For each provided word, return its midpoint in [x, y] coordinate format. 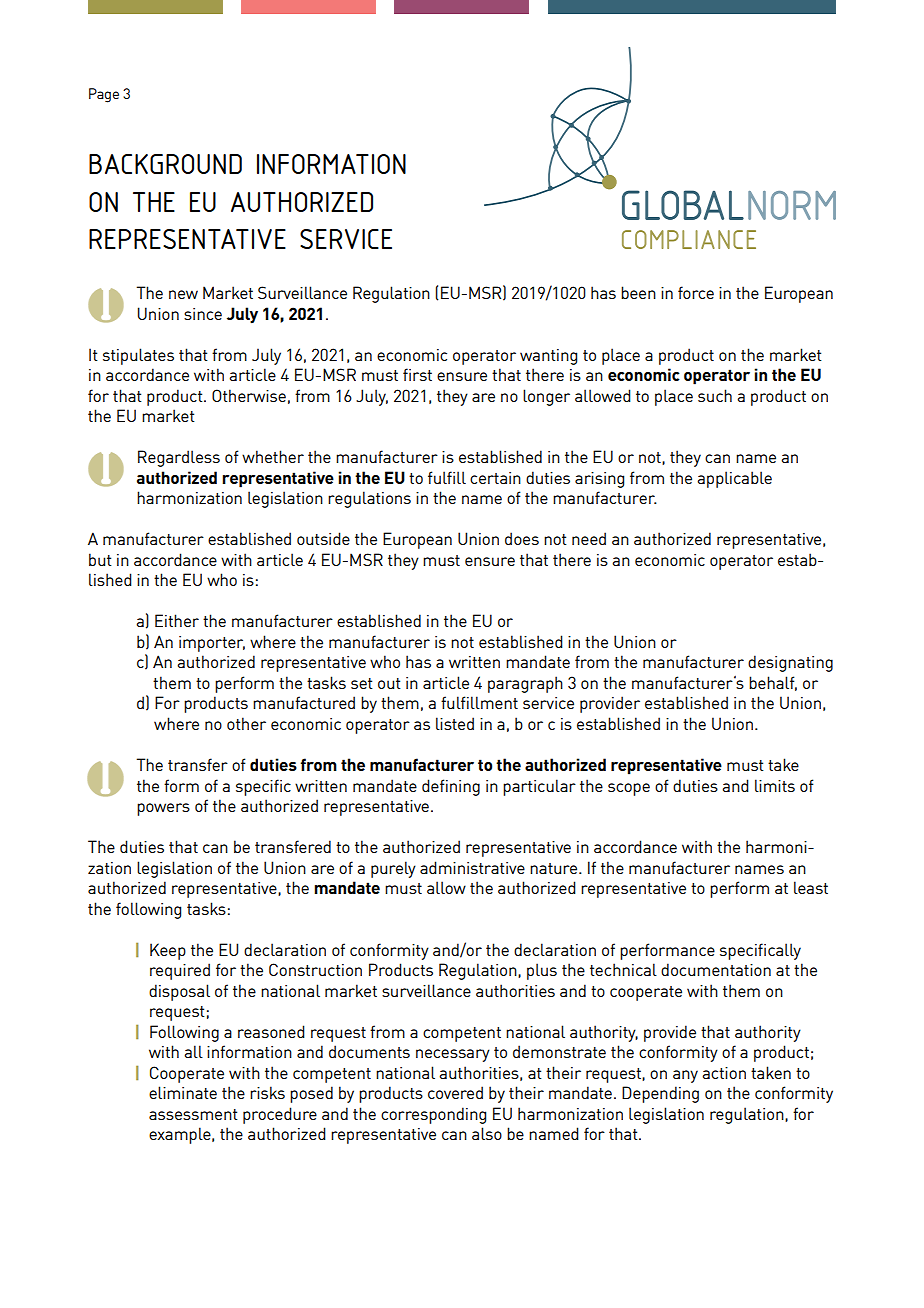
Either [177, 620]
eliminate [183, 1092]
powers [163, 809]
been [638, 292]
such [715, 395]
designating [790, 663]
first [417, 374]
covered [455, 1092]
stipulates [138, 356]
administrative [472, 867]
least [811, 887]
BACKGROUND [165, 164]
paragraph [525, 684]
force [696, 292]
